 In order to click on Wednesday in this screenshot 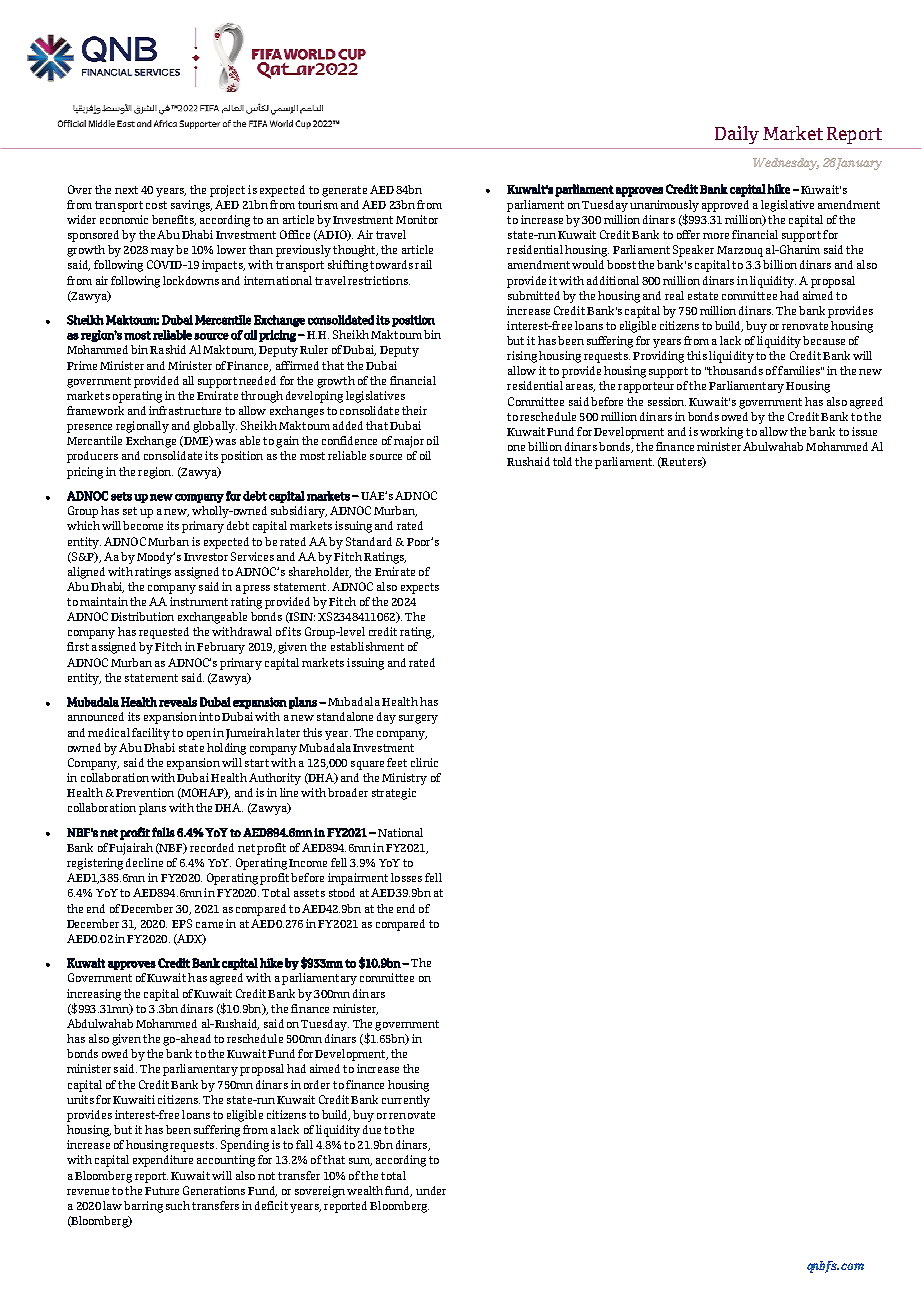, I will do `click(786, 164)`.
